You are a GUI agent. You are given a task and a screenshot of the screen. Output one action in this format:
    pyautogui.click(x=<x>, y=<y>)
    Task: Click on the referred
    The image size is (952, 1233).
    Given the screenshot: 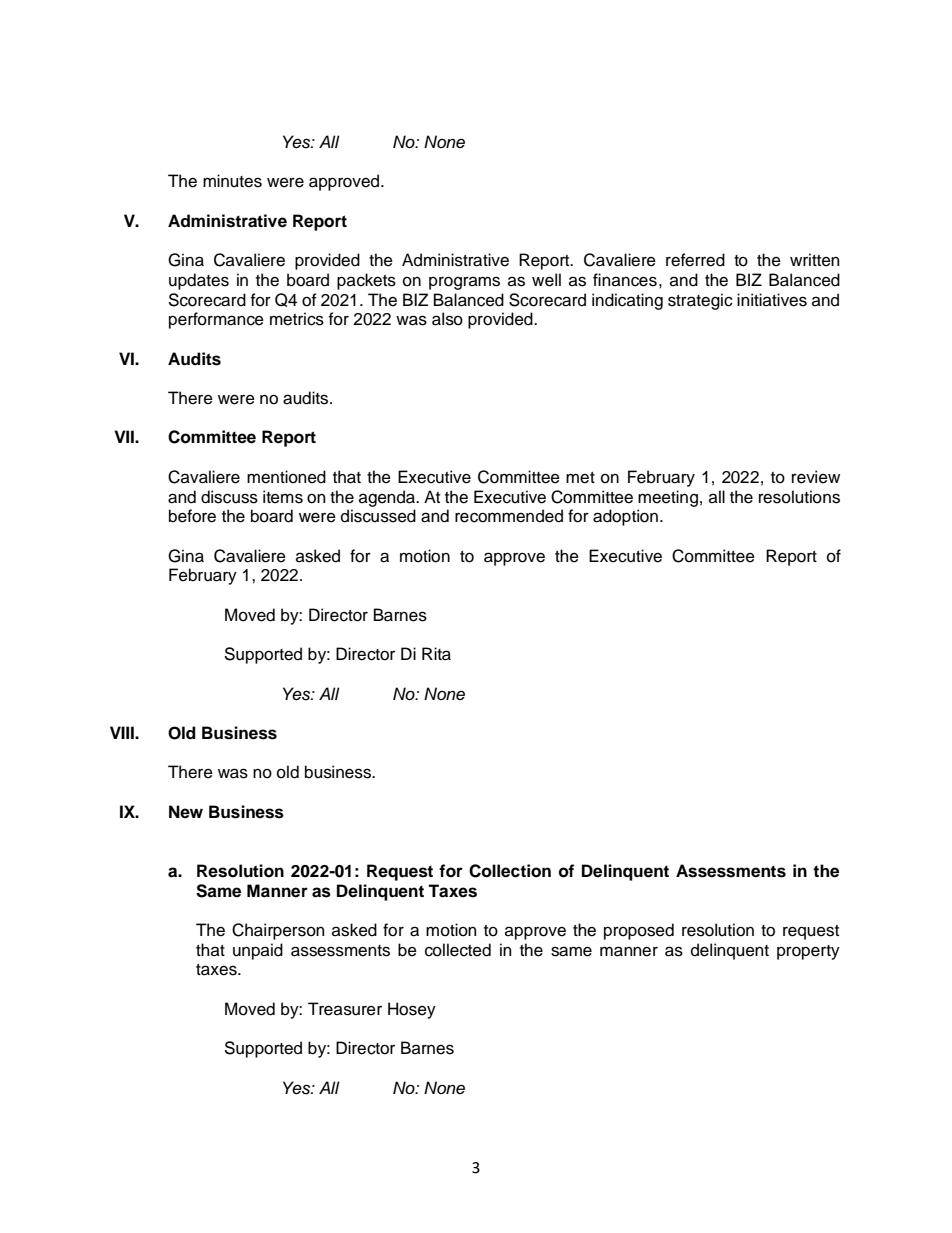 What is the action you would take?
    pyautogui.click(x=695, y=260)
